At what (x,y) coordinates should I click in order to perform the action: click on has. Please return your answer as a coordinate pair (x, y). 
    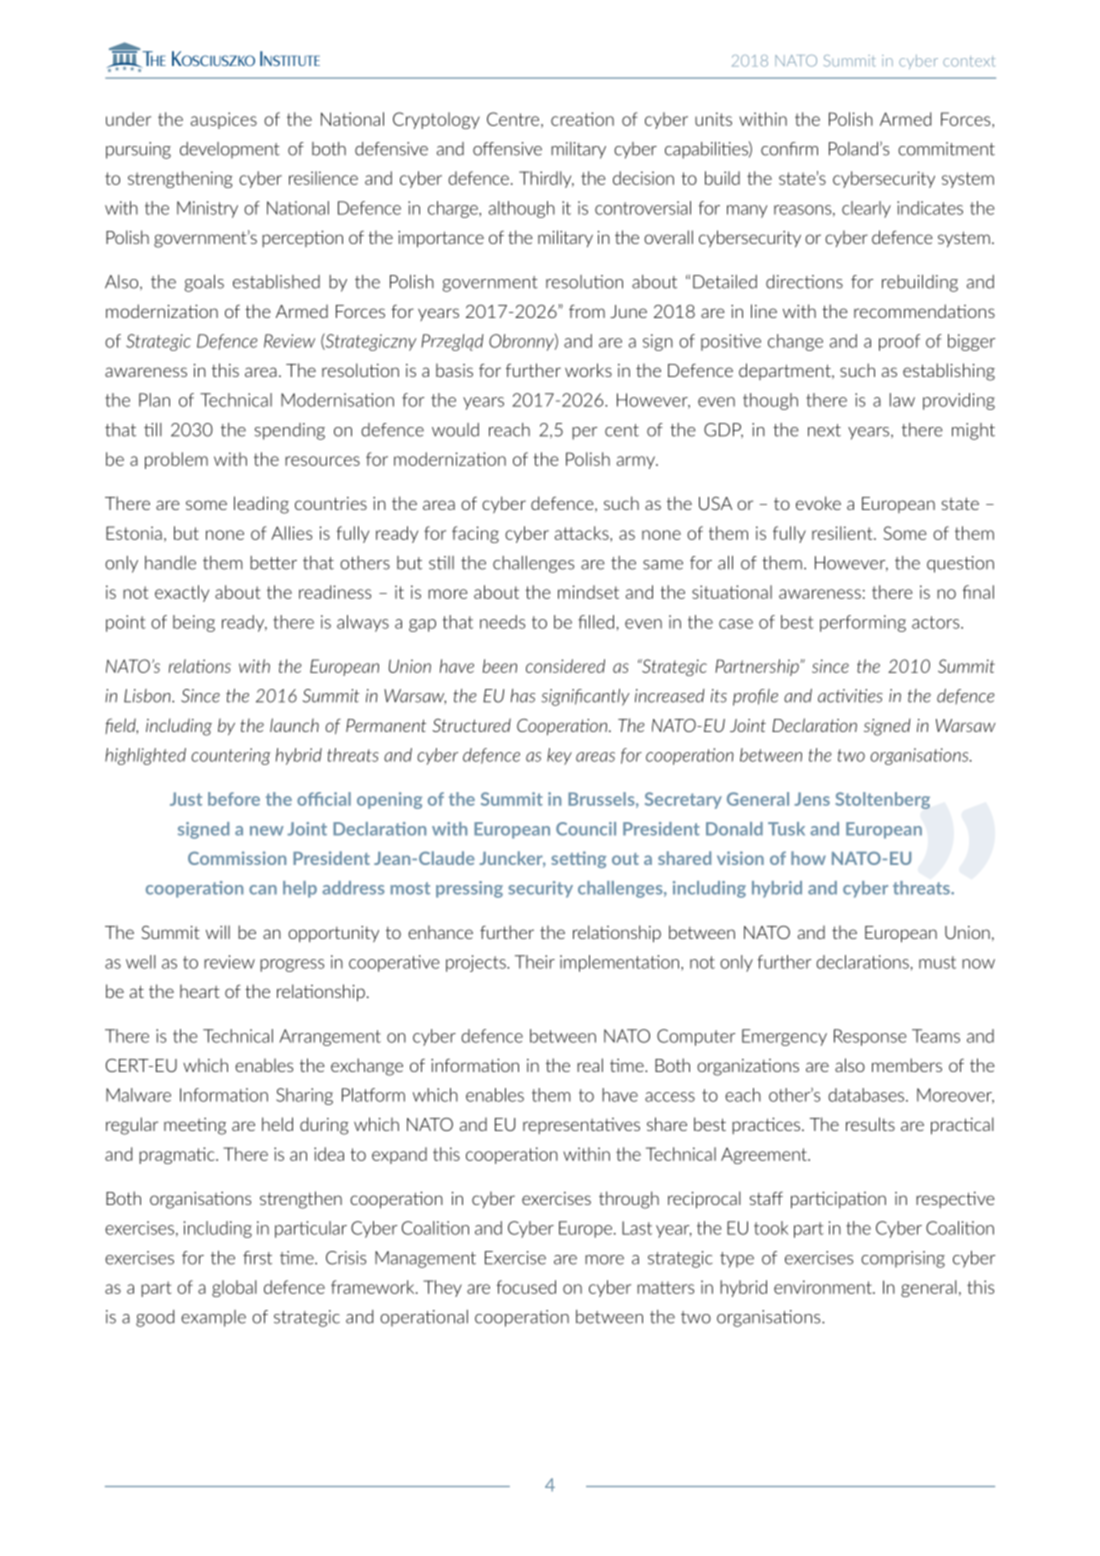
    Looking at the image, I should click on (523, 696).
